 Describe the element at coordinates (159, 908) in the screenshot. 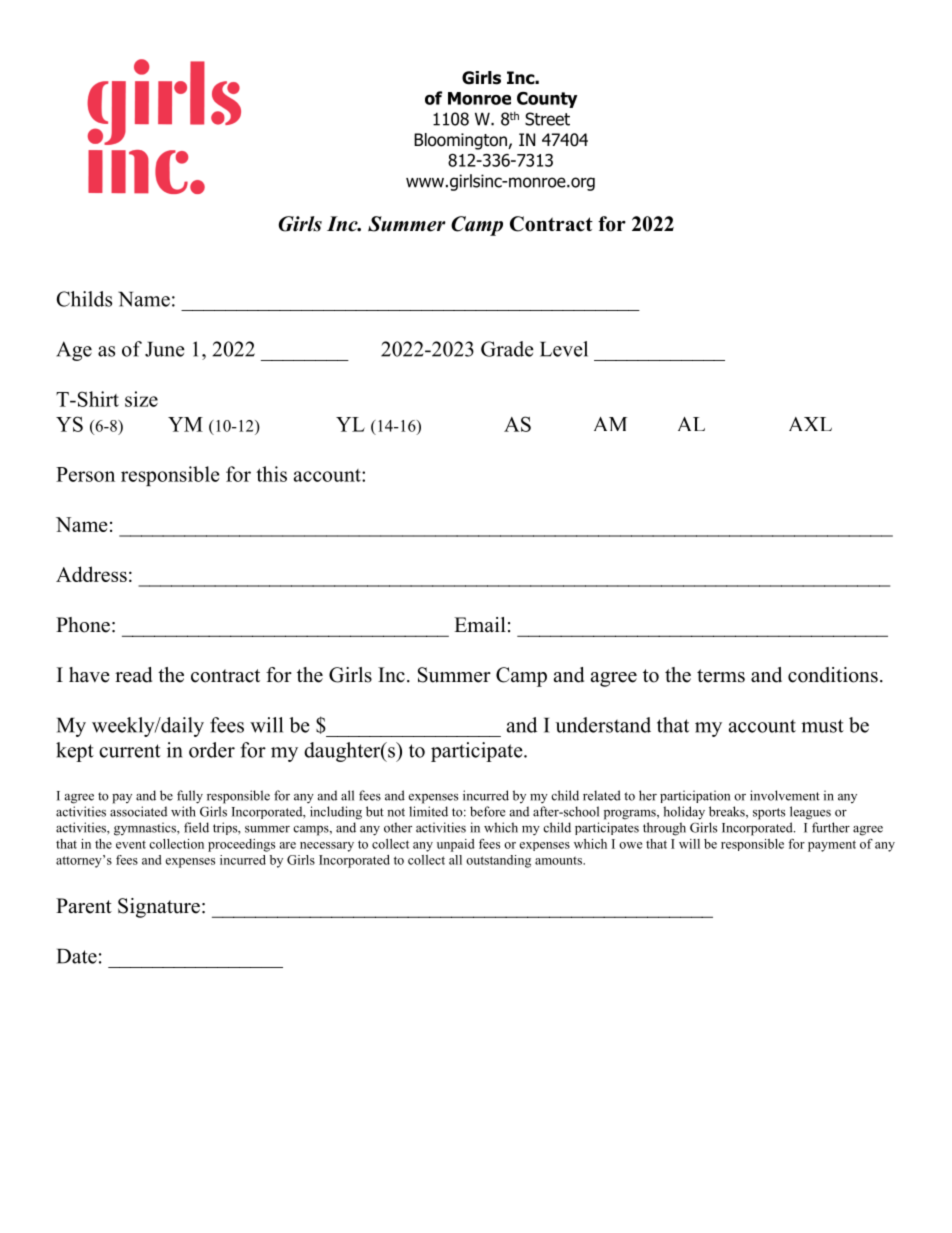

I see `Signature` at that location.
